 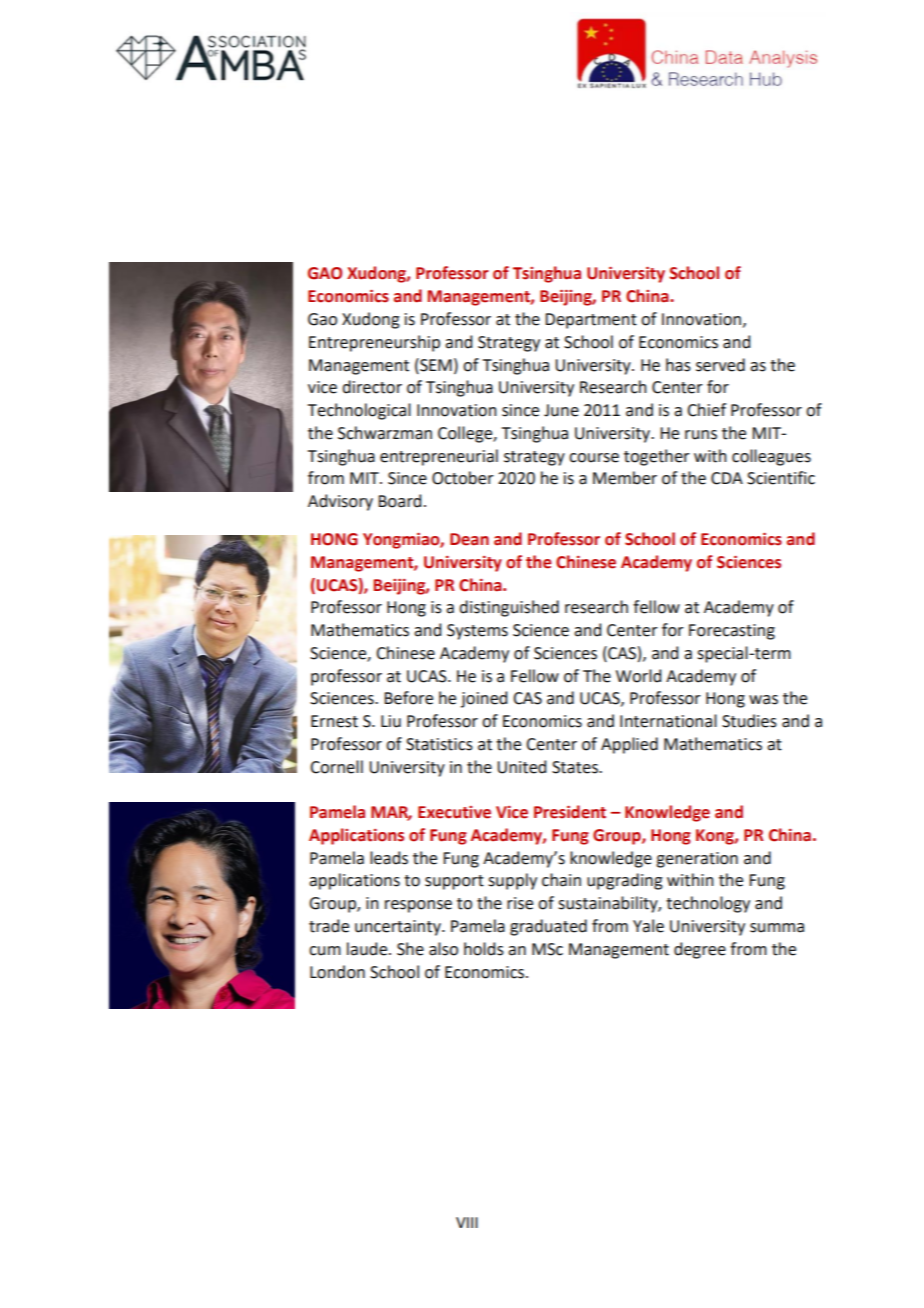 What do you see at coordinates (591, 321) in the document?
I see `Department` at bounding box center [591, 321].
